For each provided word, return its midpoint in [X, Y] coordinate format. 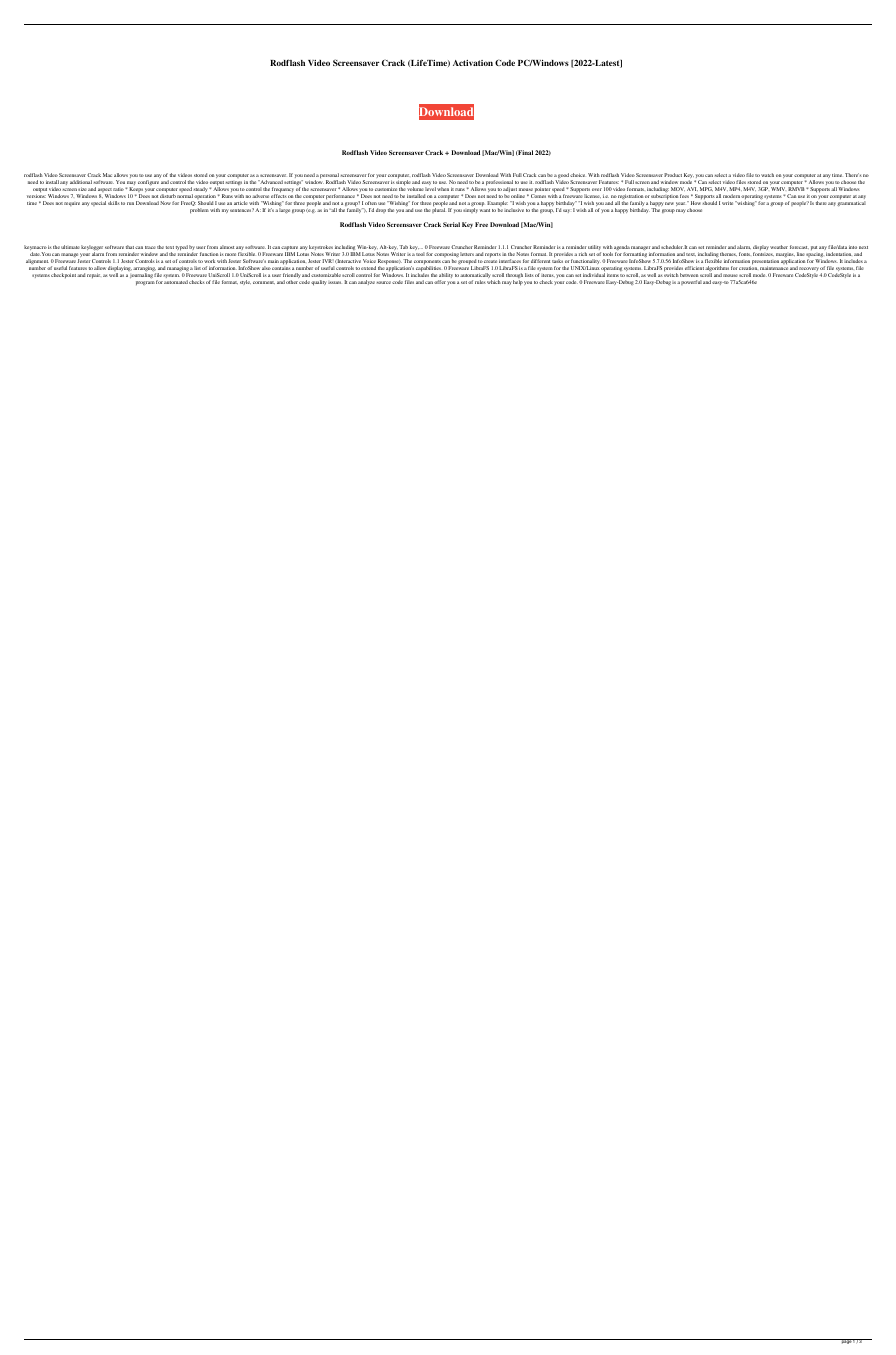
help [518, 283]
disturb [168, 196]
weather [779, 247]
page [846, 1341]
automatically [476, 277]
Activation [473, 63]
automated [176, 282]
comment [264, 282]
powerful [691, 282]
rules [480, 282]
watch [767, 175]
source [383, 282]
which [494, 282]
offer [440, 282]
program [145, 283]
